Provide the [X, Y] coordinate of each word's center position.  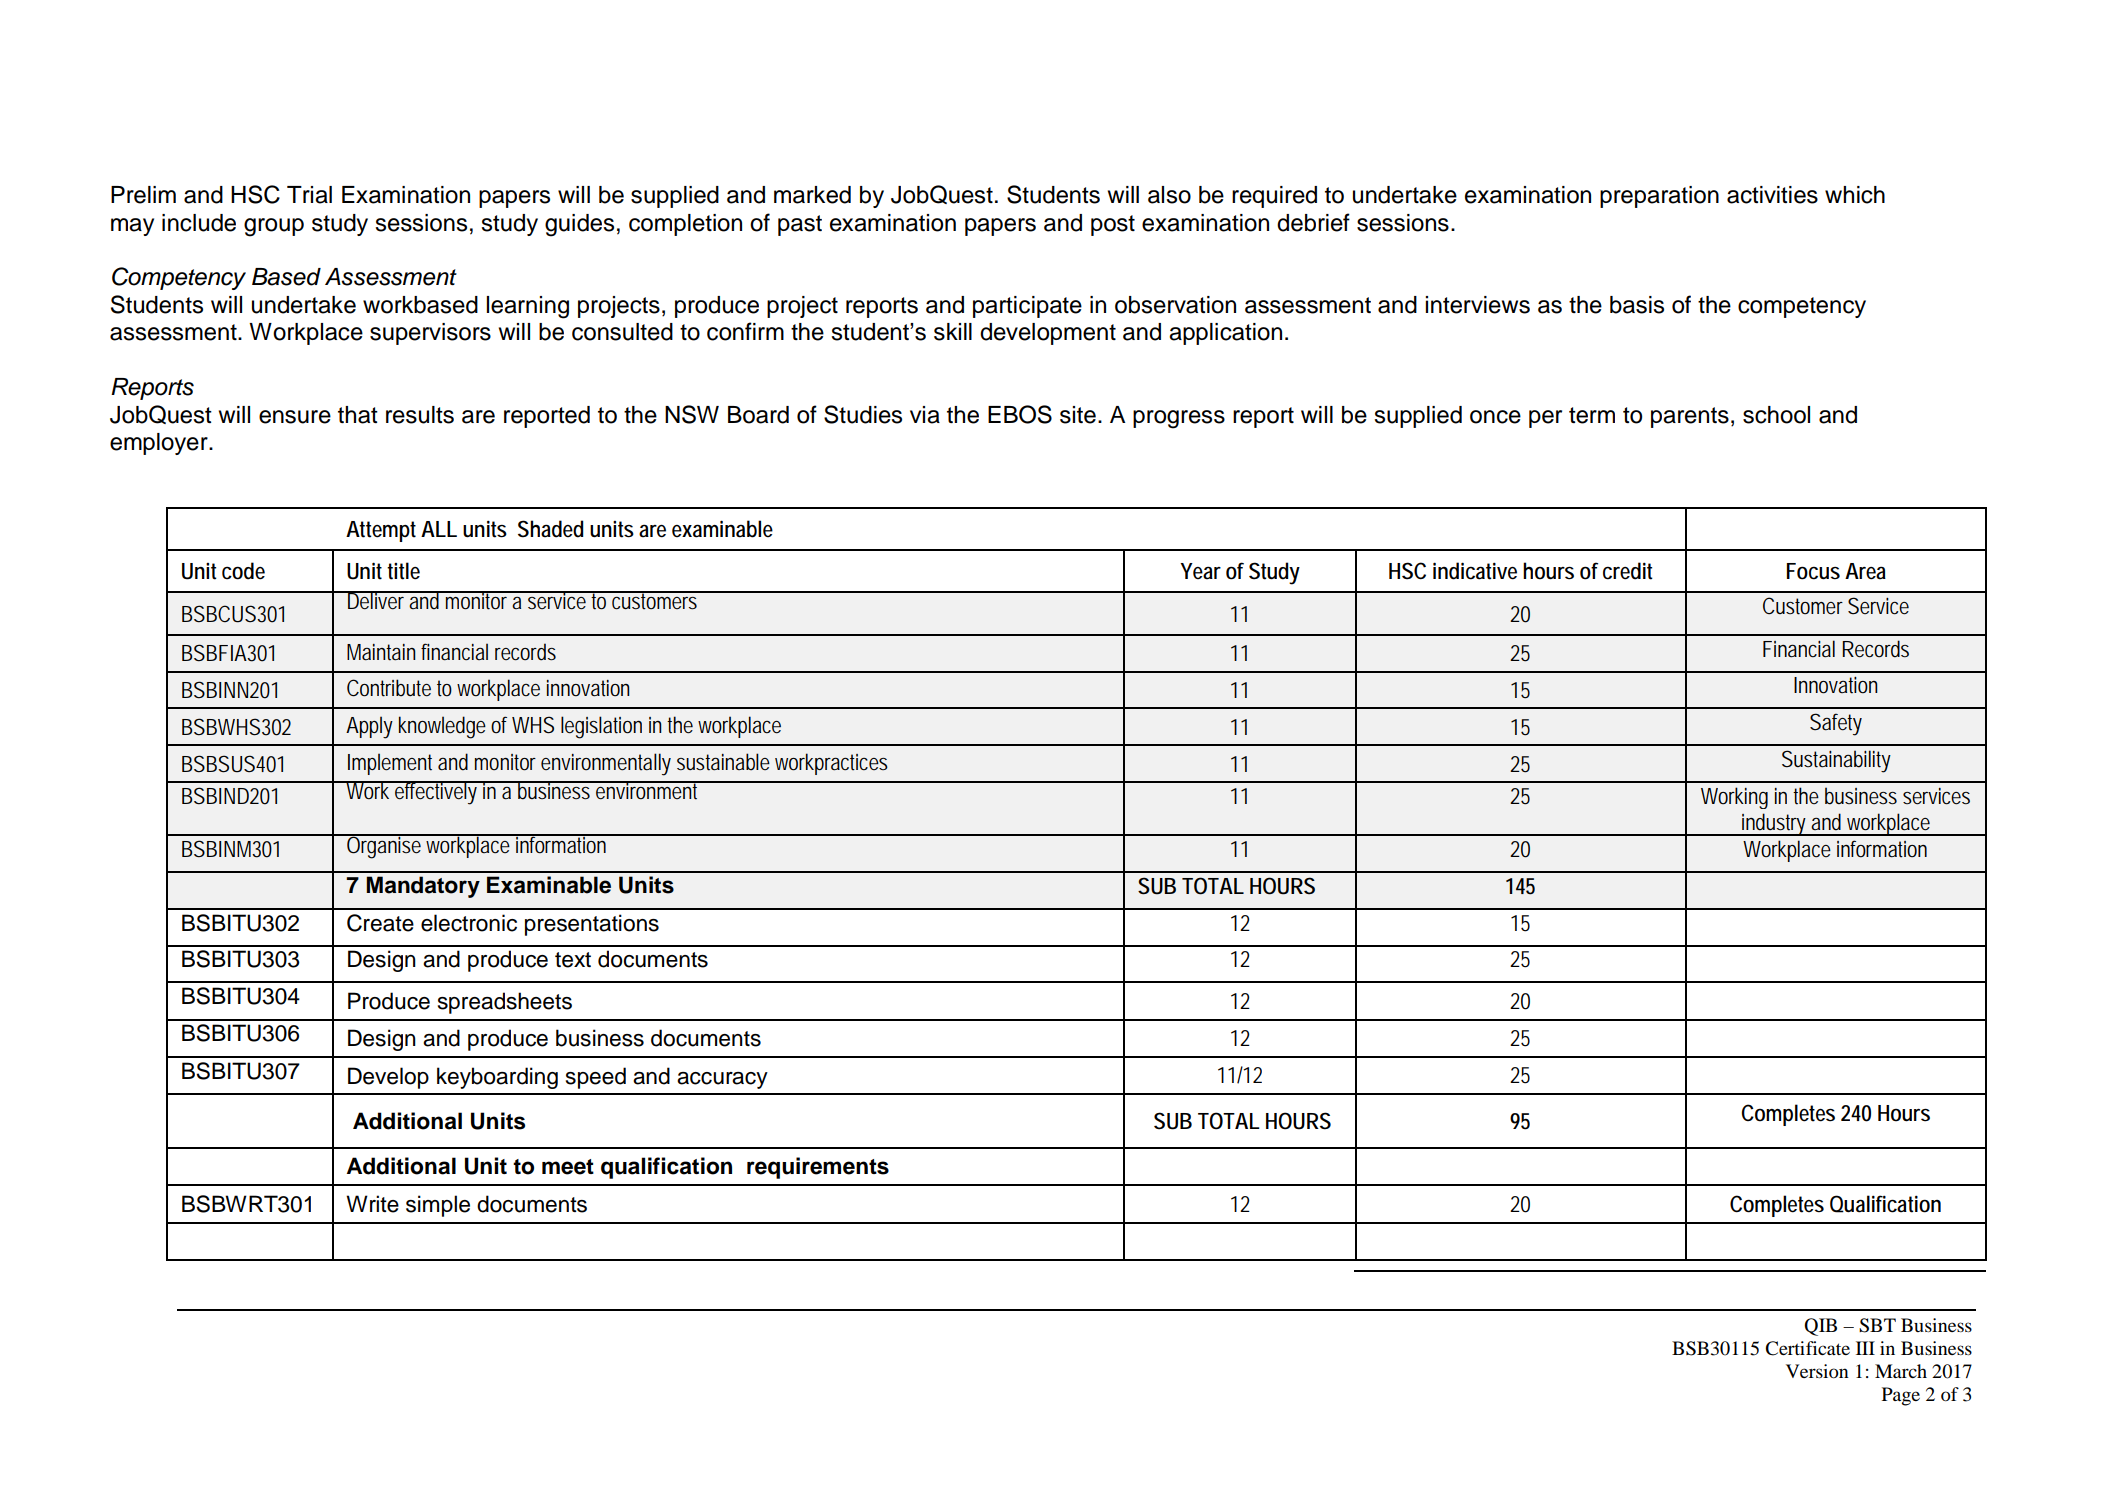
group [274, 227]
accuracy [722, 1080]
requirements [818, 1168]
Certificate [1807, 1348]
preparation [1659, 197]
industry [1775, 824]
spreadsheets [505, 1003]
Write [372, 1204]
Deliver [377, 600]
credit [1628, 571]
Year [1200, 571]
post [1113, 225]
